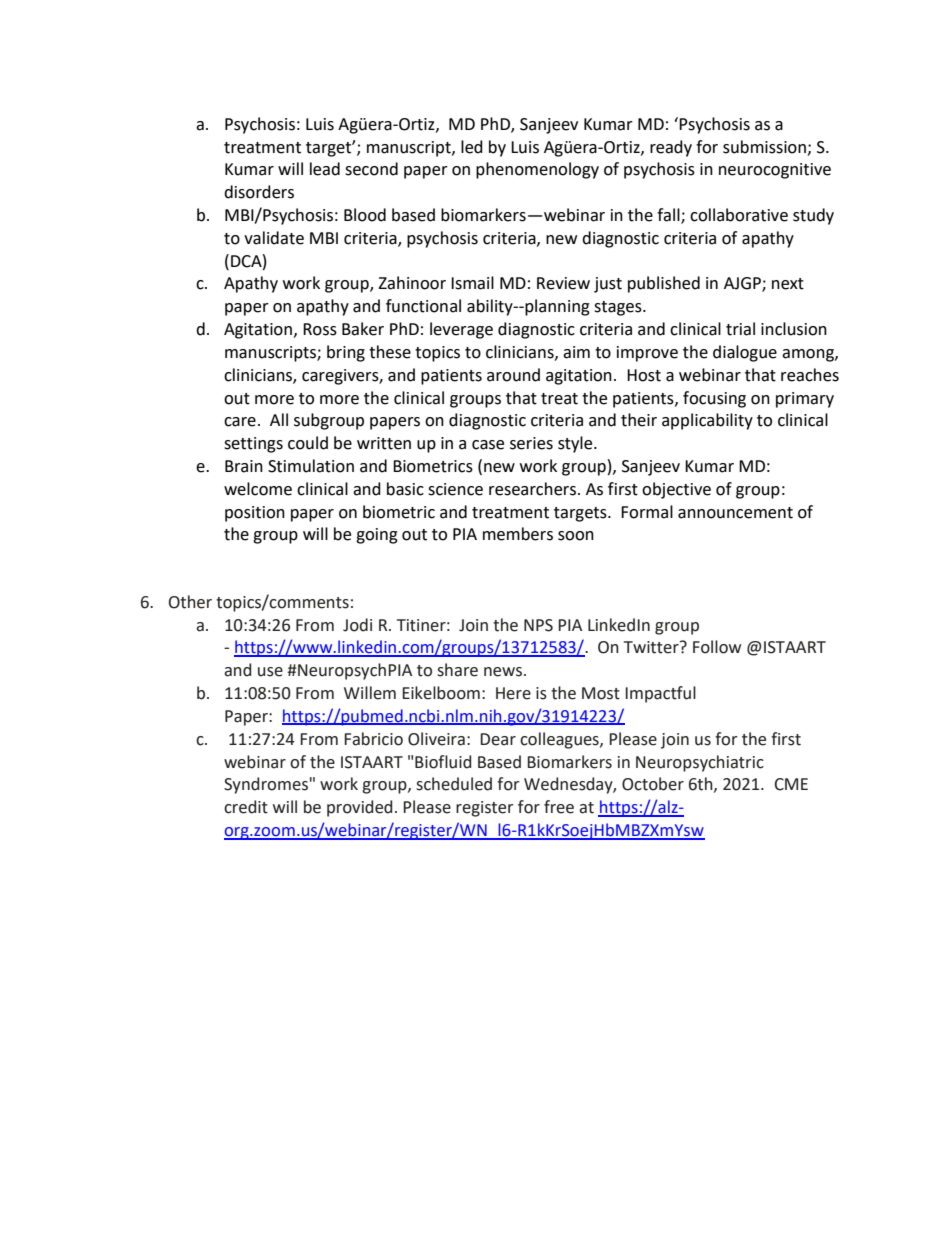 This screenshot has width=952, height=1233. I want to click on phenomenology, so click(537, 170).
